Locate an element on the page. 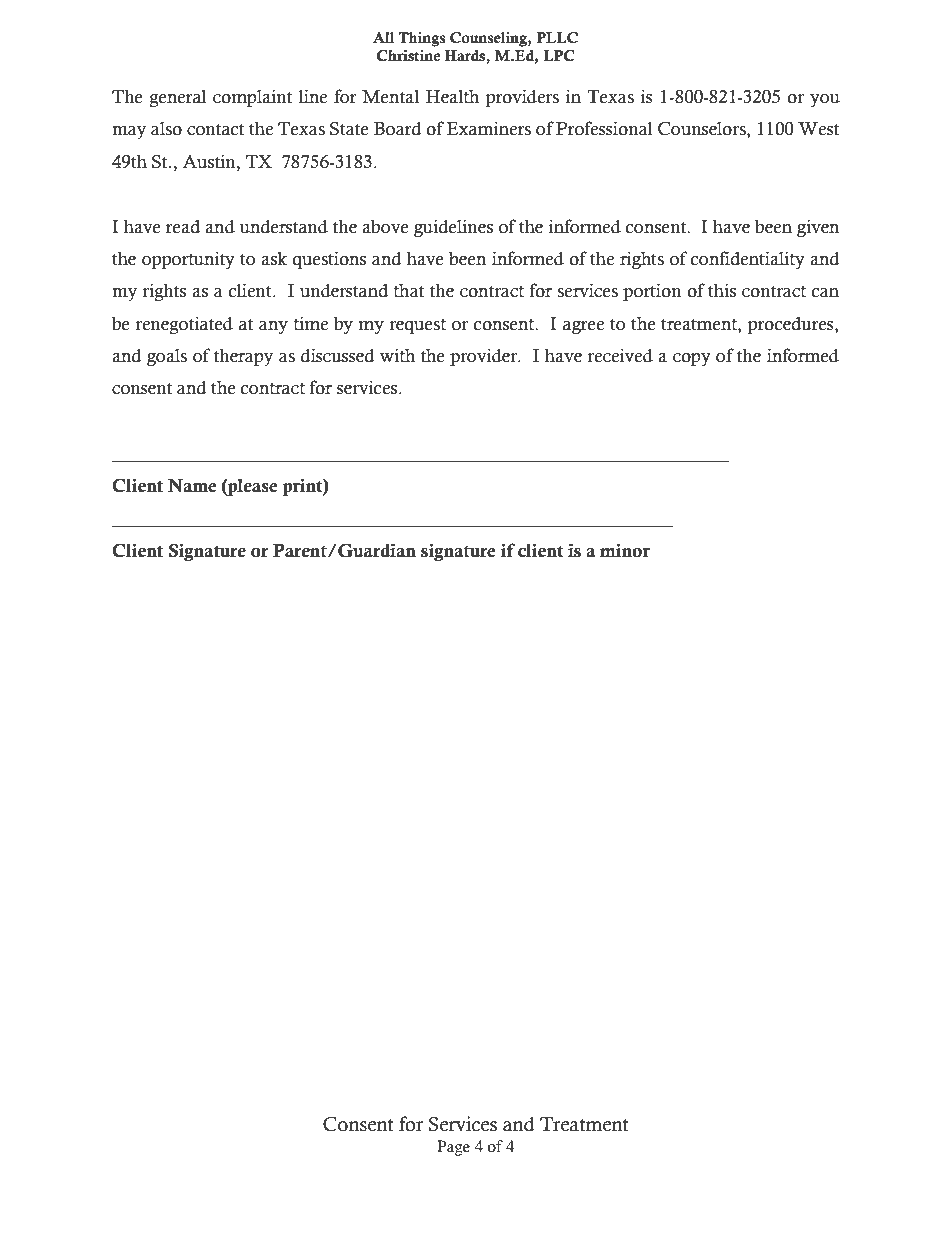 The height and width of the page is (1233, 952). with is located at coordinates (397, 355).
